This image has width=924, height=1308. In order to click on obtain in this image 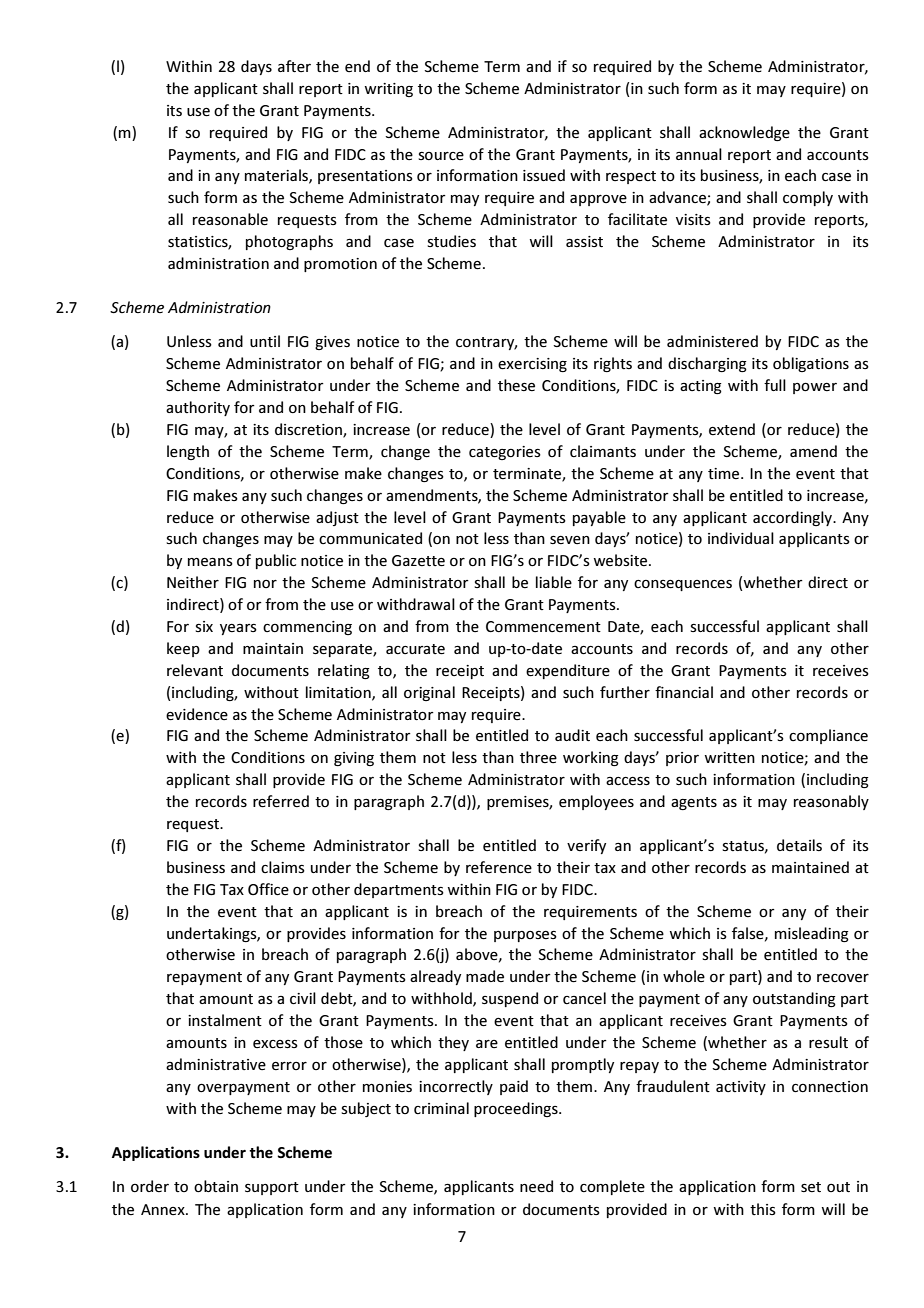, I will do `click(216, 1186)`.
